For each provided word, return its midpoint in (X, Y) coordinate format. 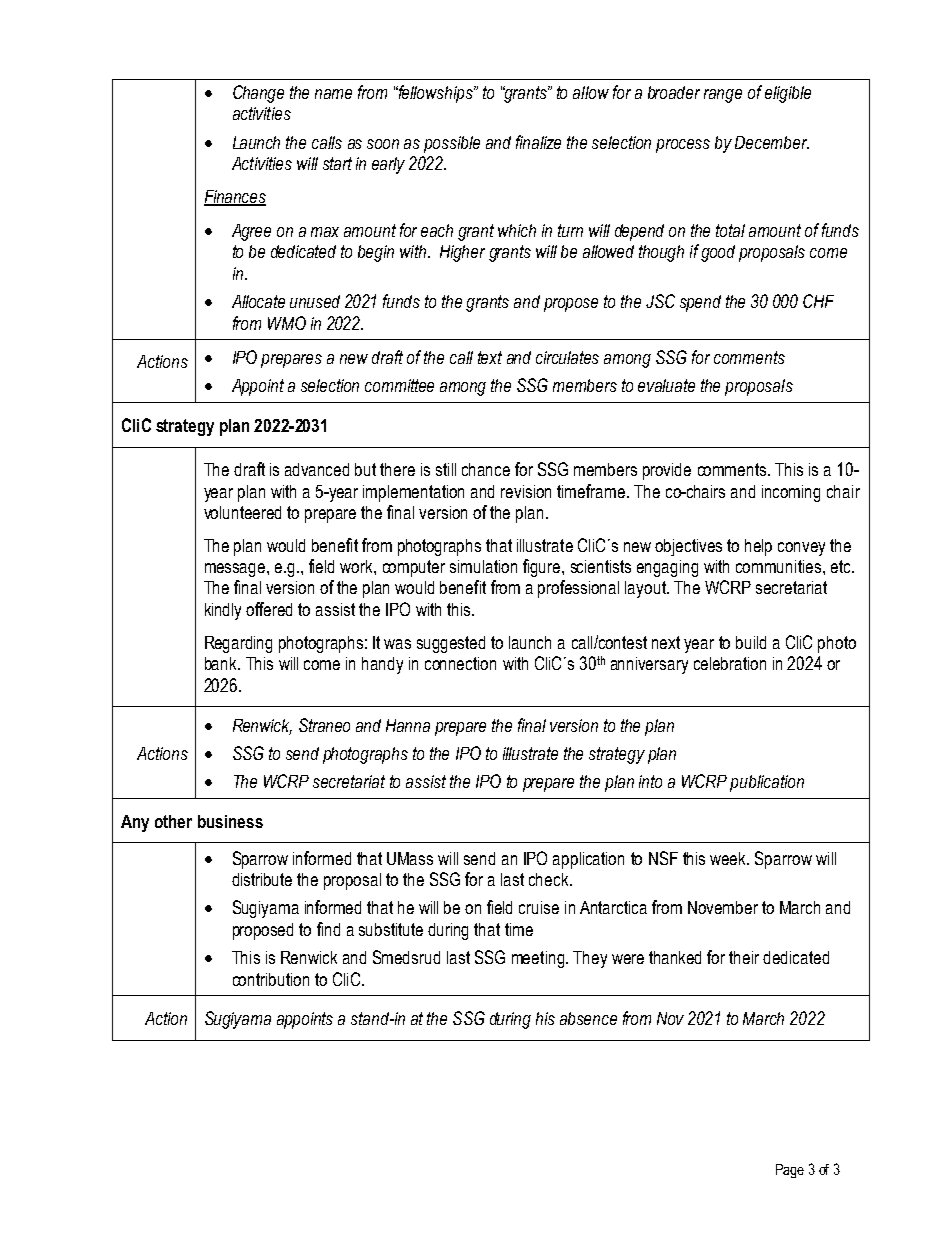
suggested (451, 644)
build (751, 642)
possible (452, 144)
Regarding (238, 644)
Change (258, 94)
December (772, 142)
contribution (271, 979)
